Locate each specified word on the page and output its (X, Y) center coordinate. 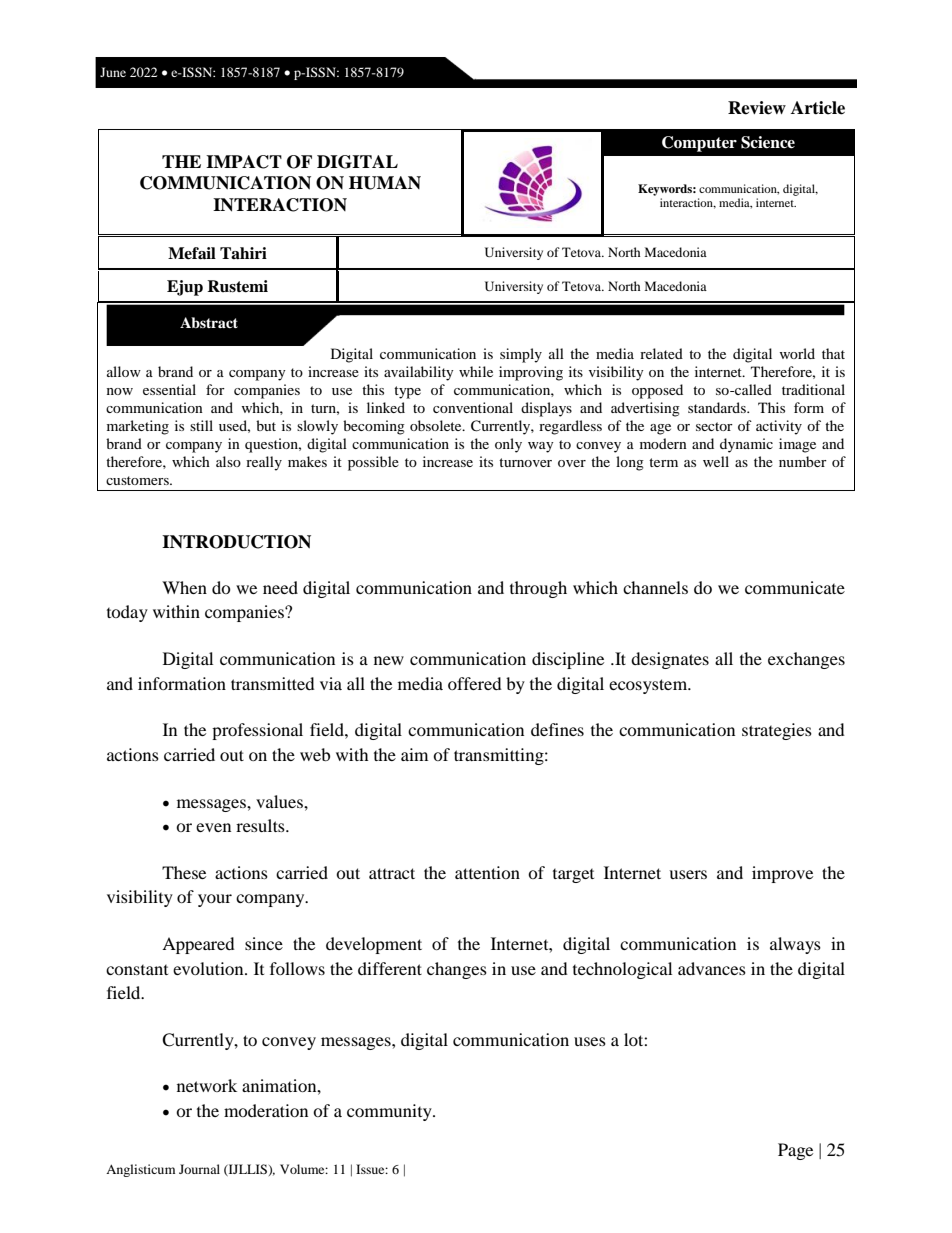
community (390, 1112)
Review (757, 108)
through (538, 589)
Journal (199, 1169)
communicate (795, 587)
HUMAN (385, 183)
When (184, 587)
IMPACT (244, 162)
